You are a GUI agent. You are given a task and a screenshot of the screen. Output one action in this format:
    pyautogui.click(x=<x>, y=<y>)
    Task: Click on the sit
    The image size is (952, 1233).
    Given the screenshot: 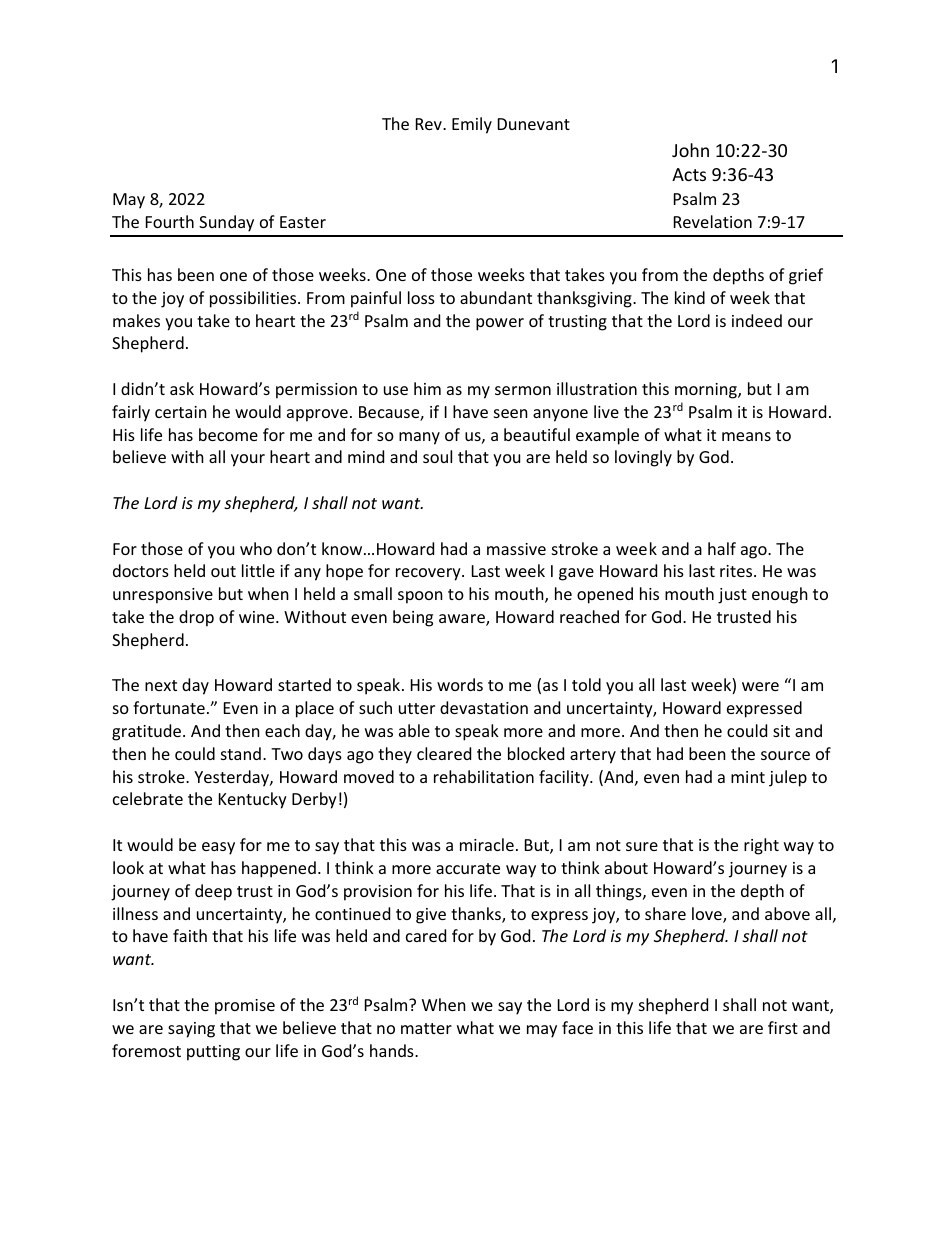 What is the action you would take?
    pyautogui.click(x=781, y=731)
